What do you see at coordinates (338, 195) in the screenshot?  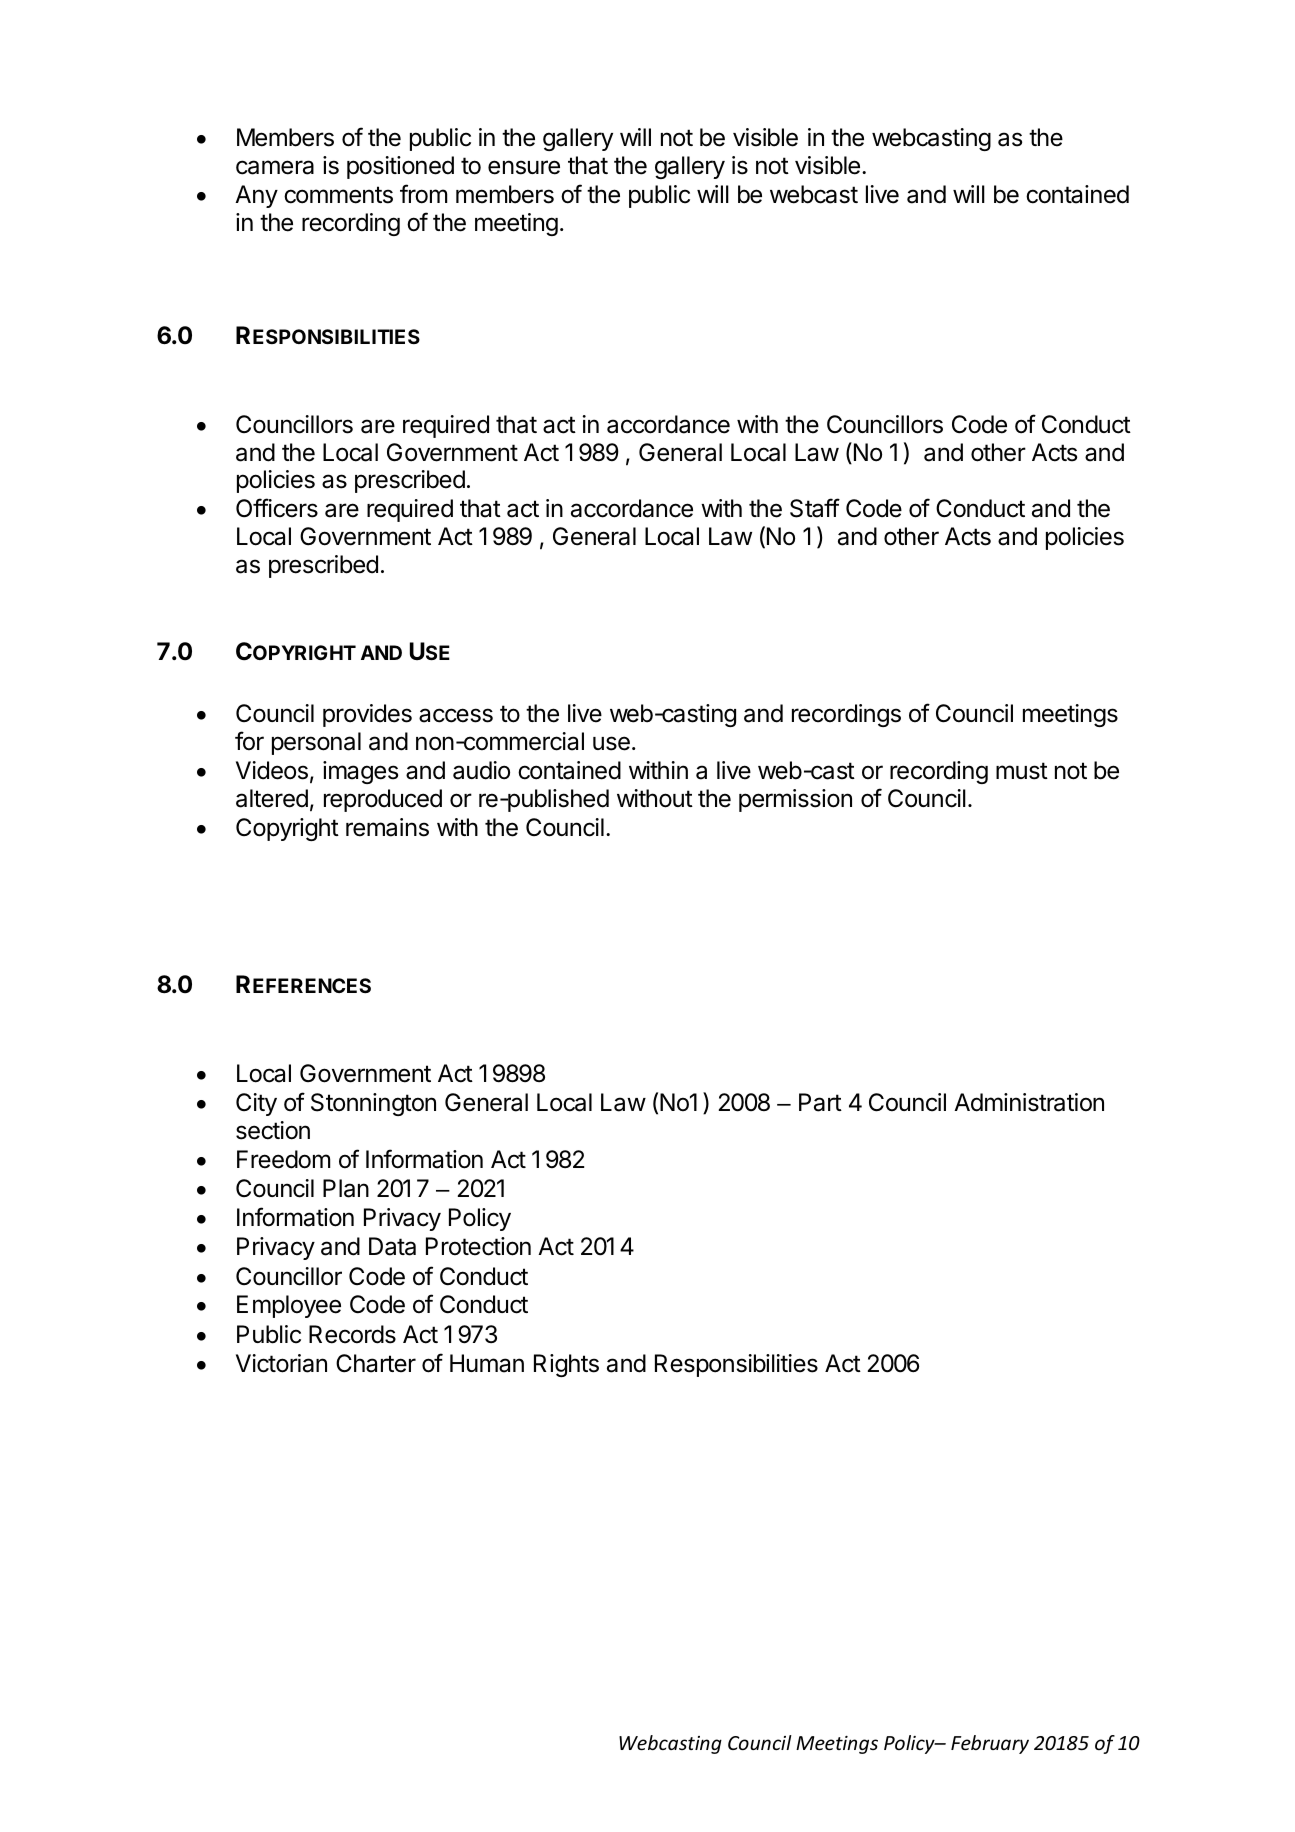 I see `comments` at bounding box center [338, 195].
